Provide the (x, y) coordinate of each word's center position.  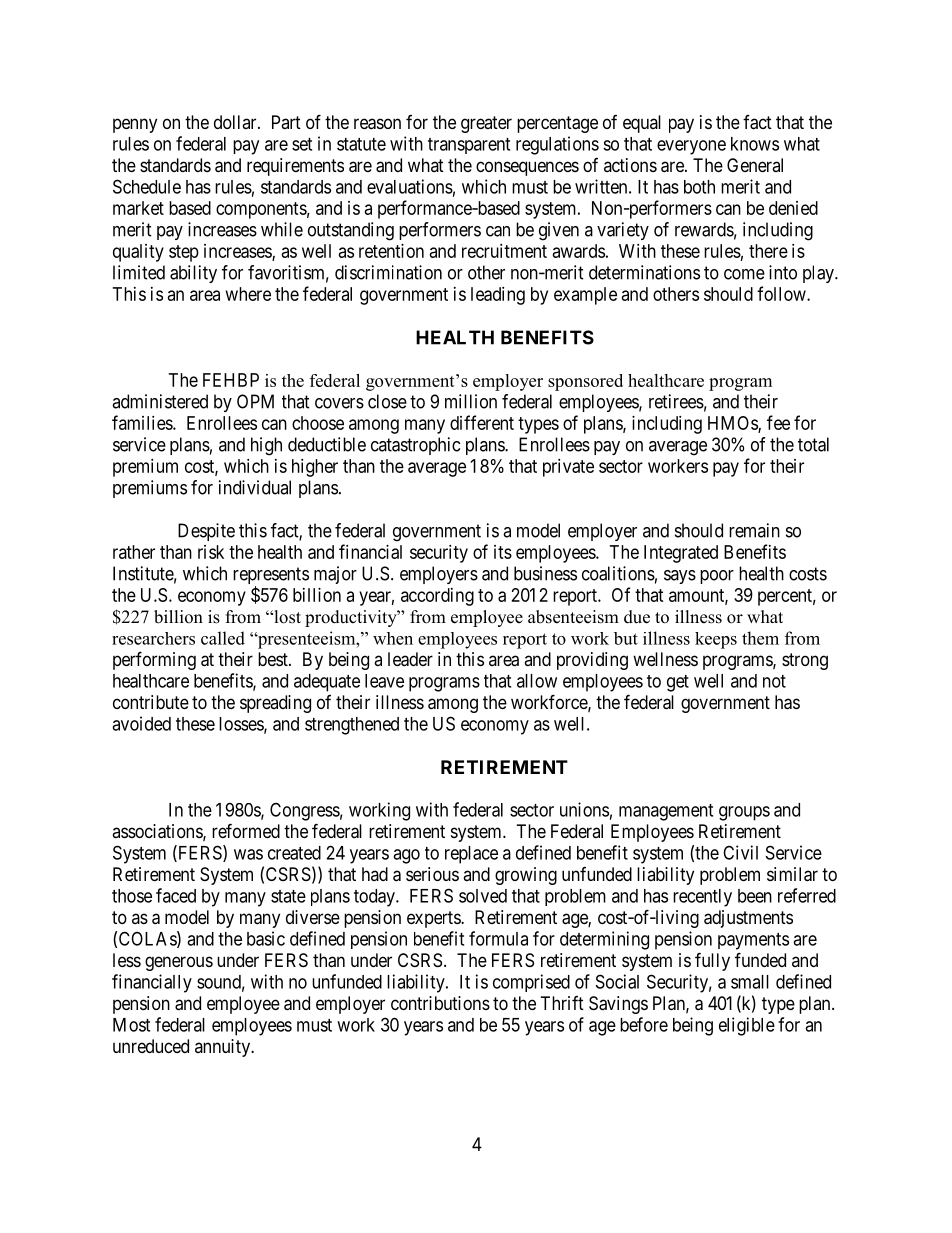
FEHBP (231, 380)
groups (744, 813)
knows (755, 144)
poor (717, 577)
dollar (236, 122)
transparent (469, 146)
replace (471, 855)
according (437, 597)
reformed (246, 830)
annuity (224, 1048)
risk (211, 552)
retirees (676, 401)
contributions (440, 1003)
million (471, 401)
